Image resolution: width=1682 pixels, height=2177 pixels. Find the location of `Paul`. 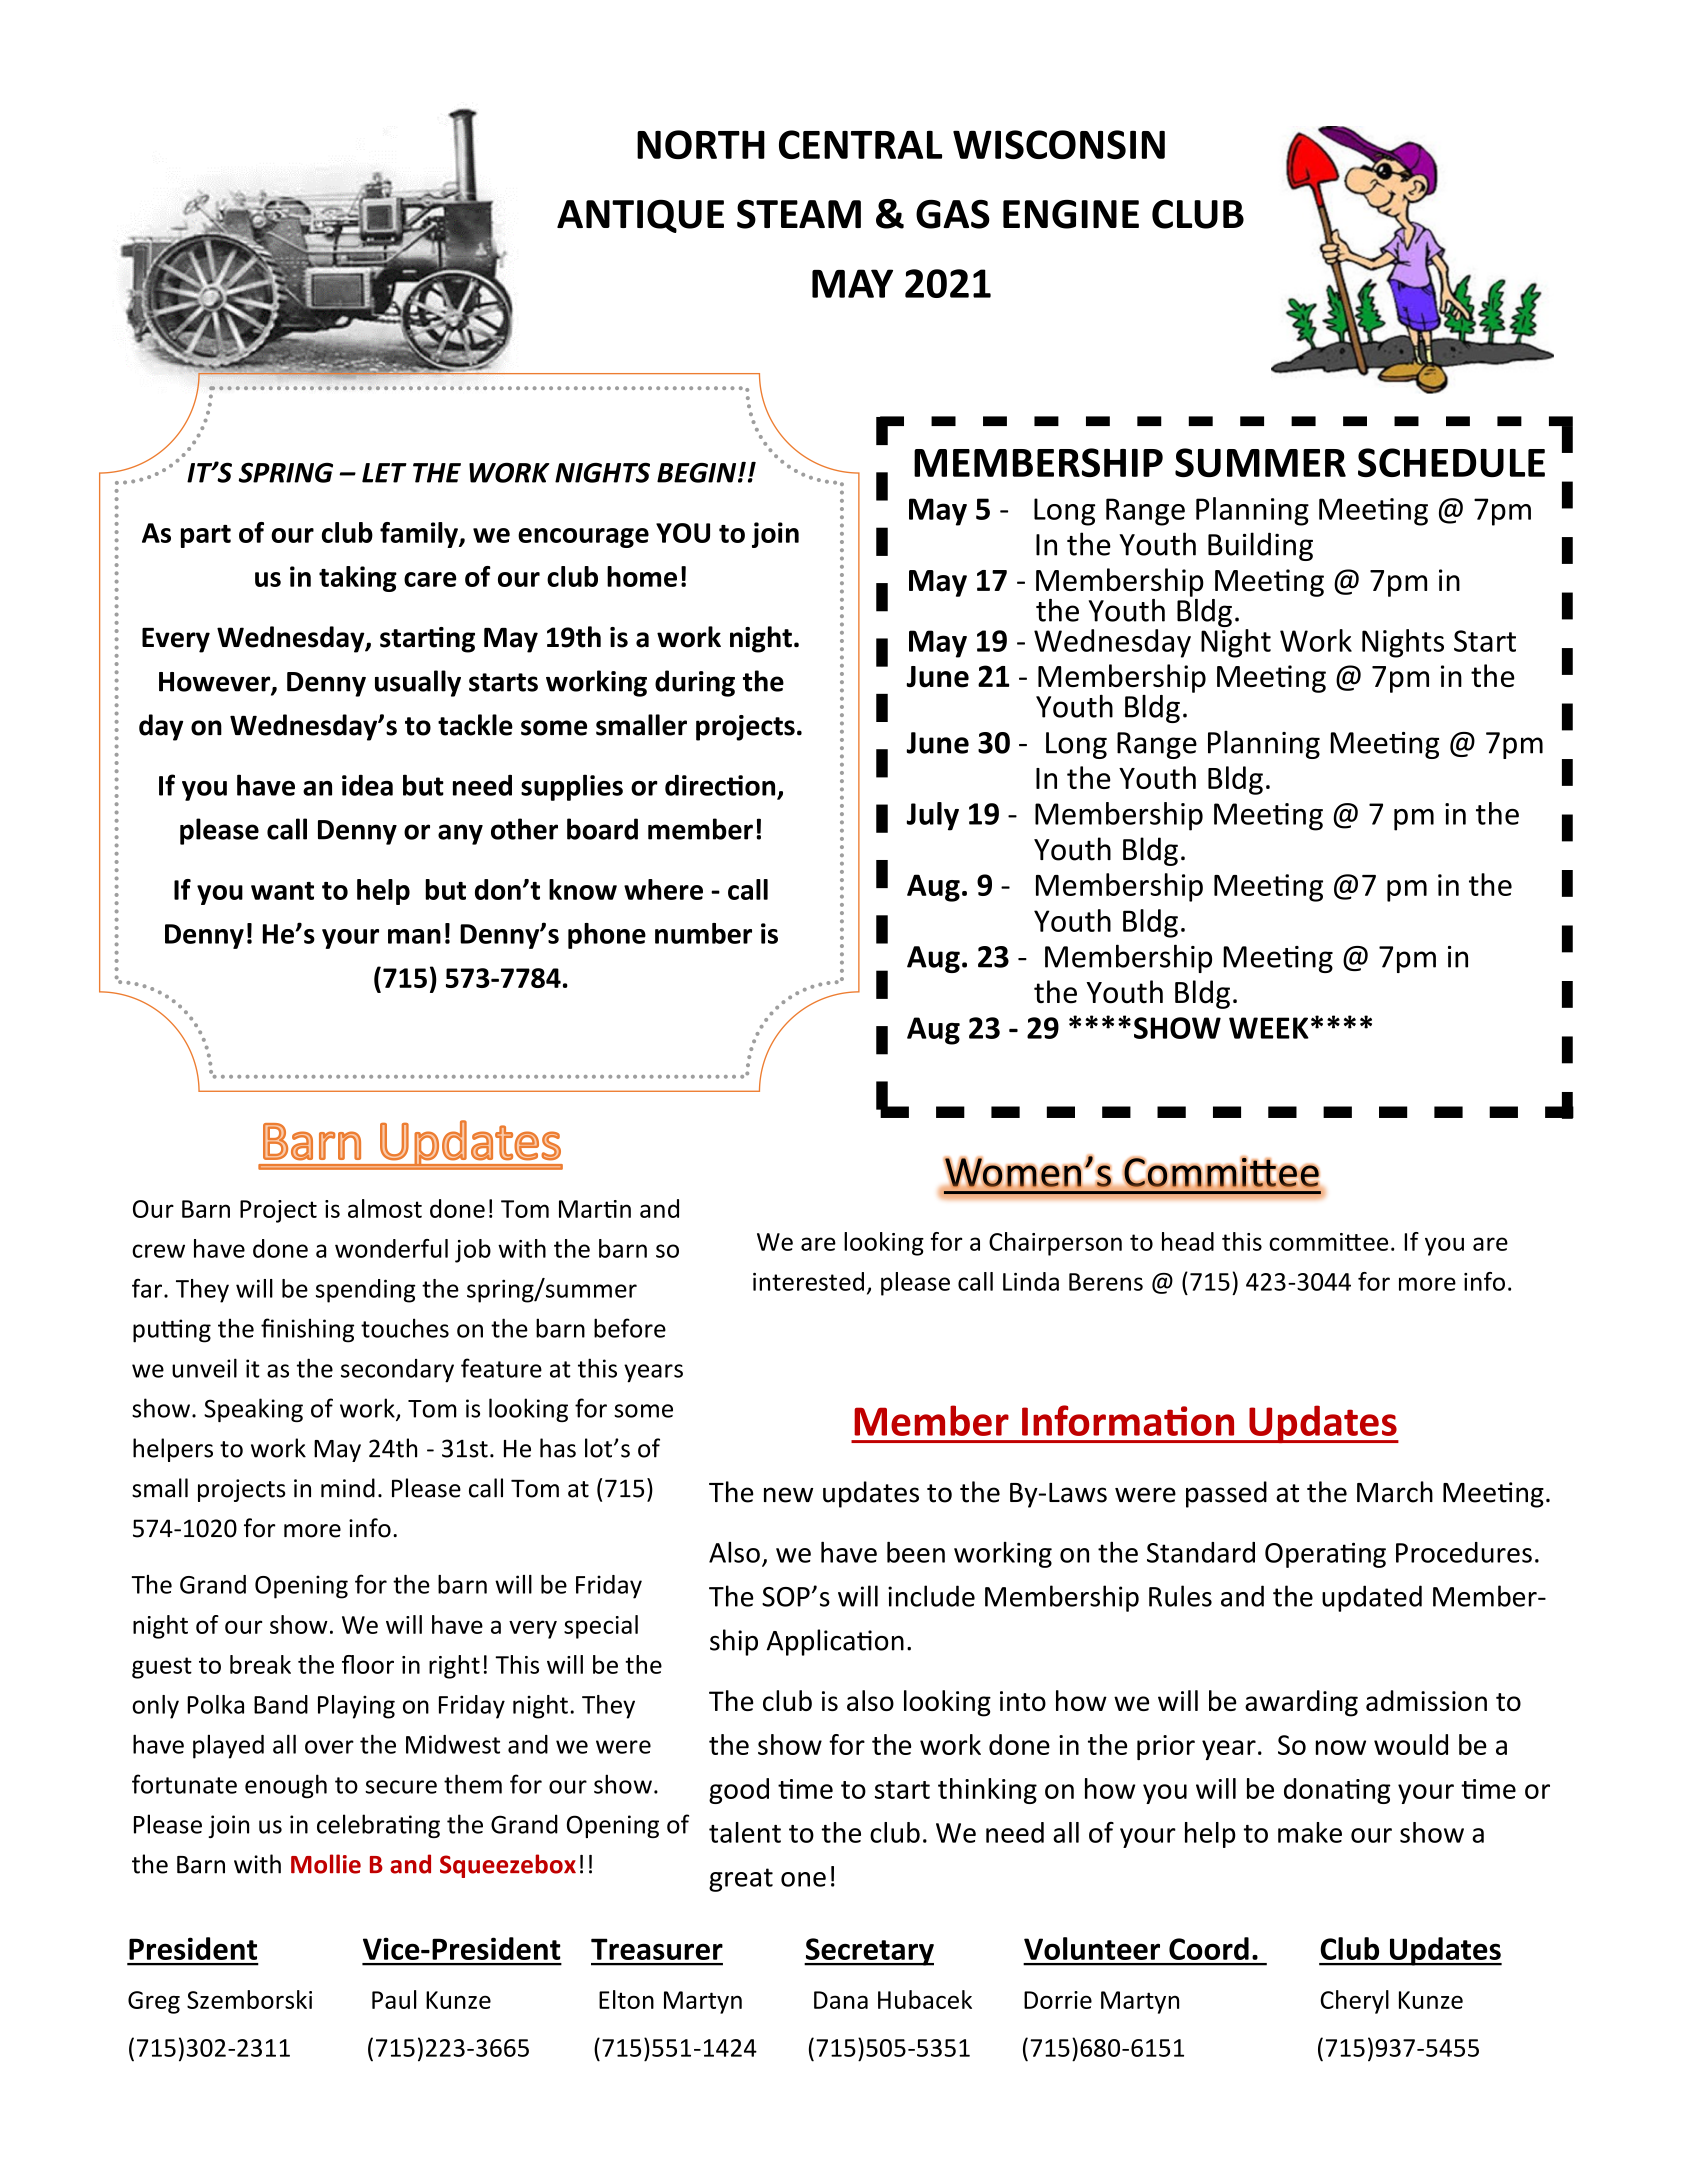

Paul is located at coordinates (394, 1999).
